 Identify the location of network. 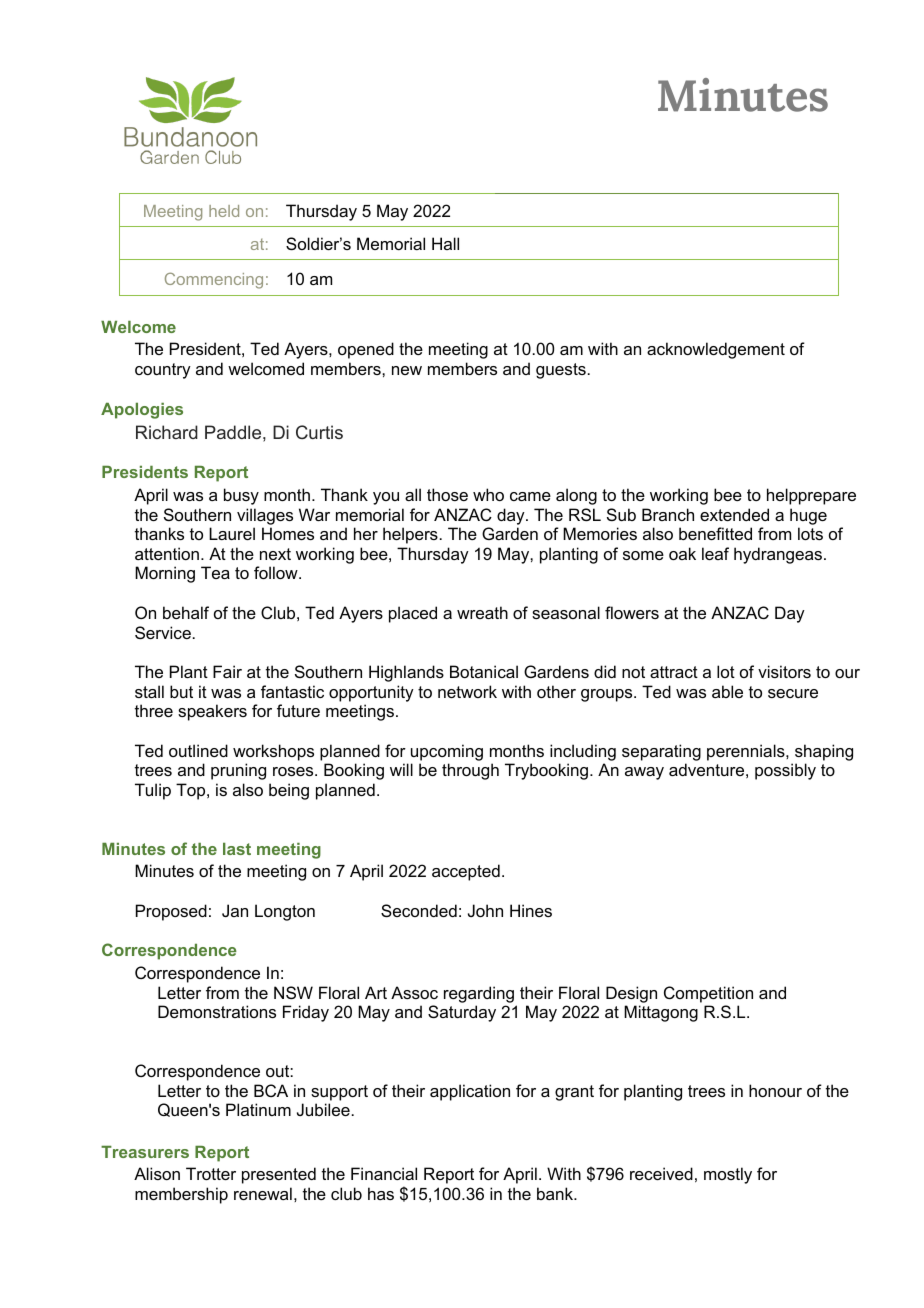
(467, 691).
